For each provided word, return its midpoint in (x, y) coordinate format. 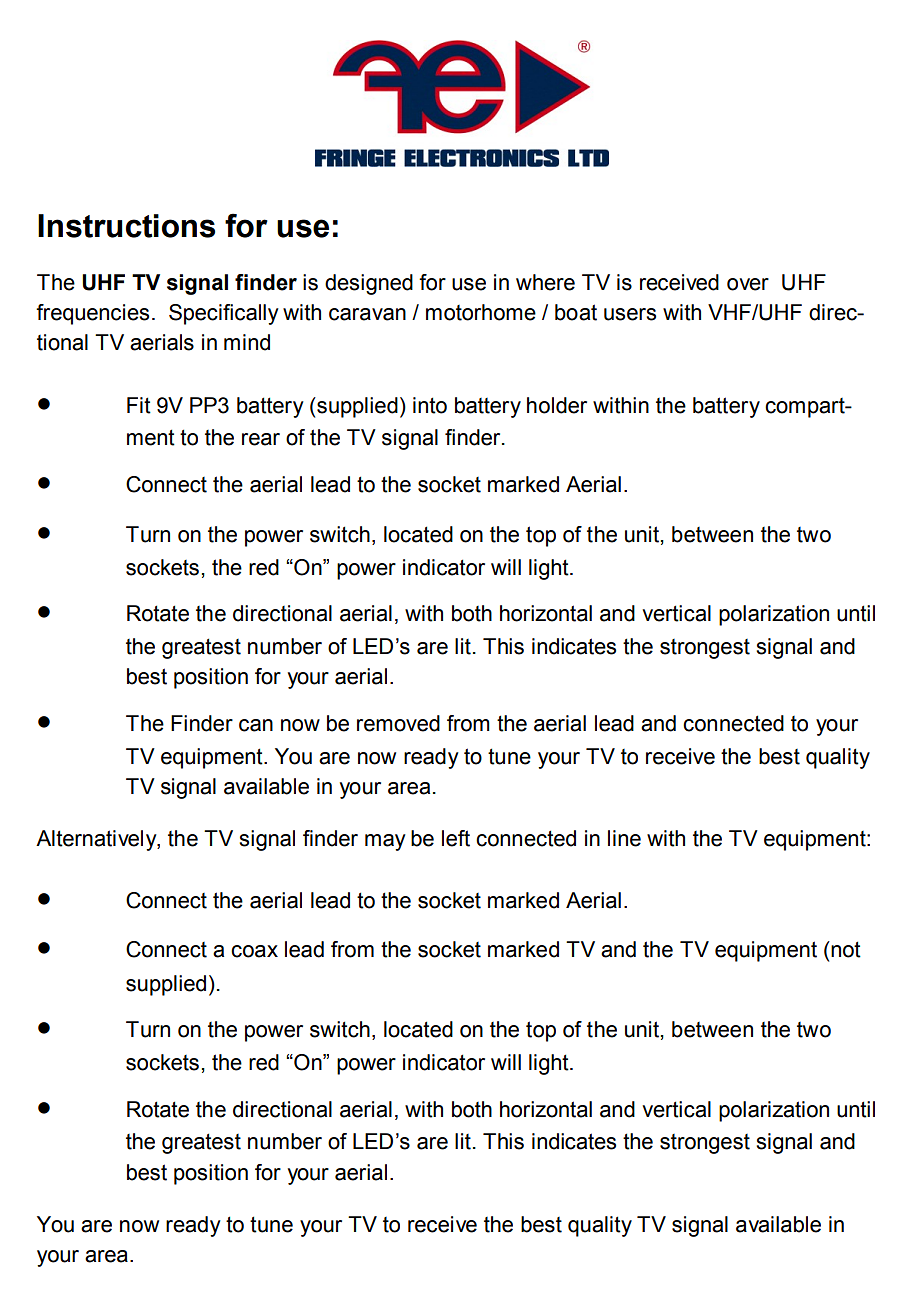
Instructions (126, 226)
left (456, 838)
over (748, 284)
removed (398, 723)
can (256, 725)
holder (557, 405)
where (545, 282)
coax (254, 951)
